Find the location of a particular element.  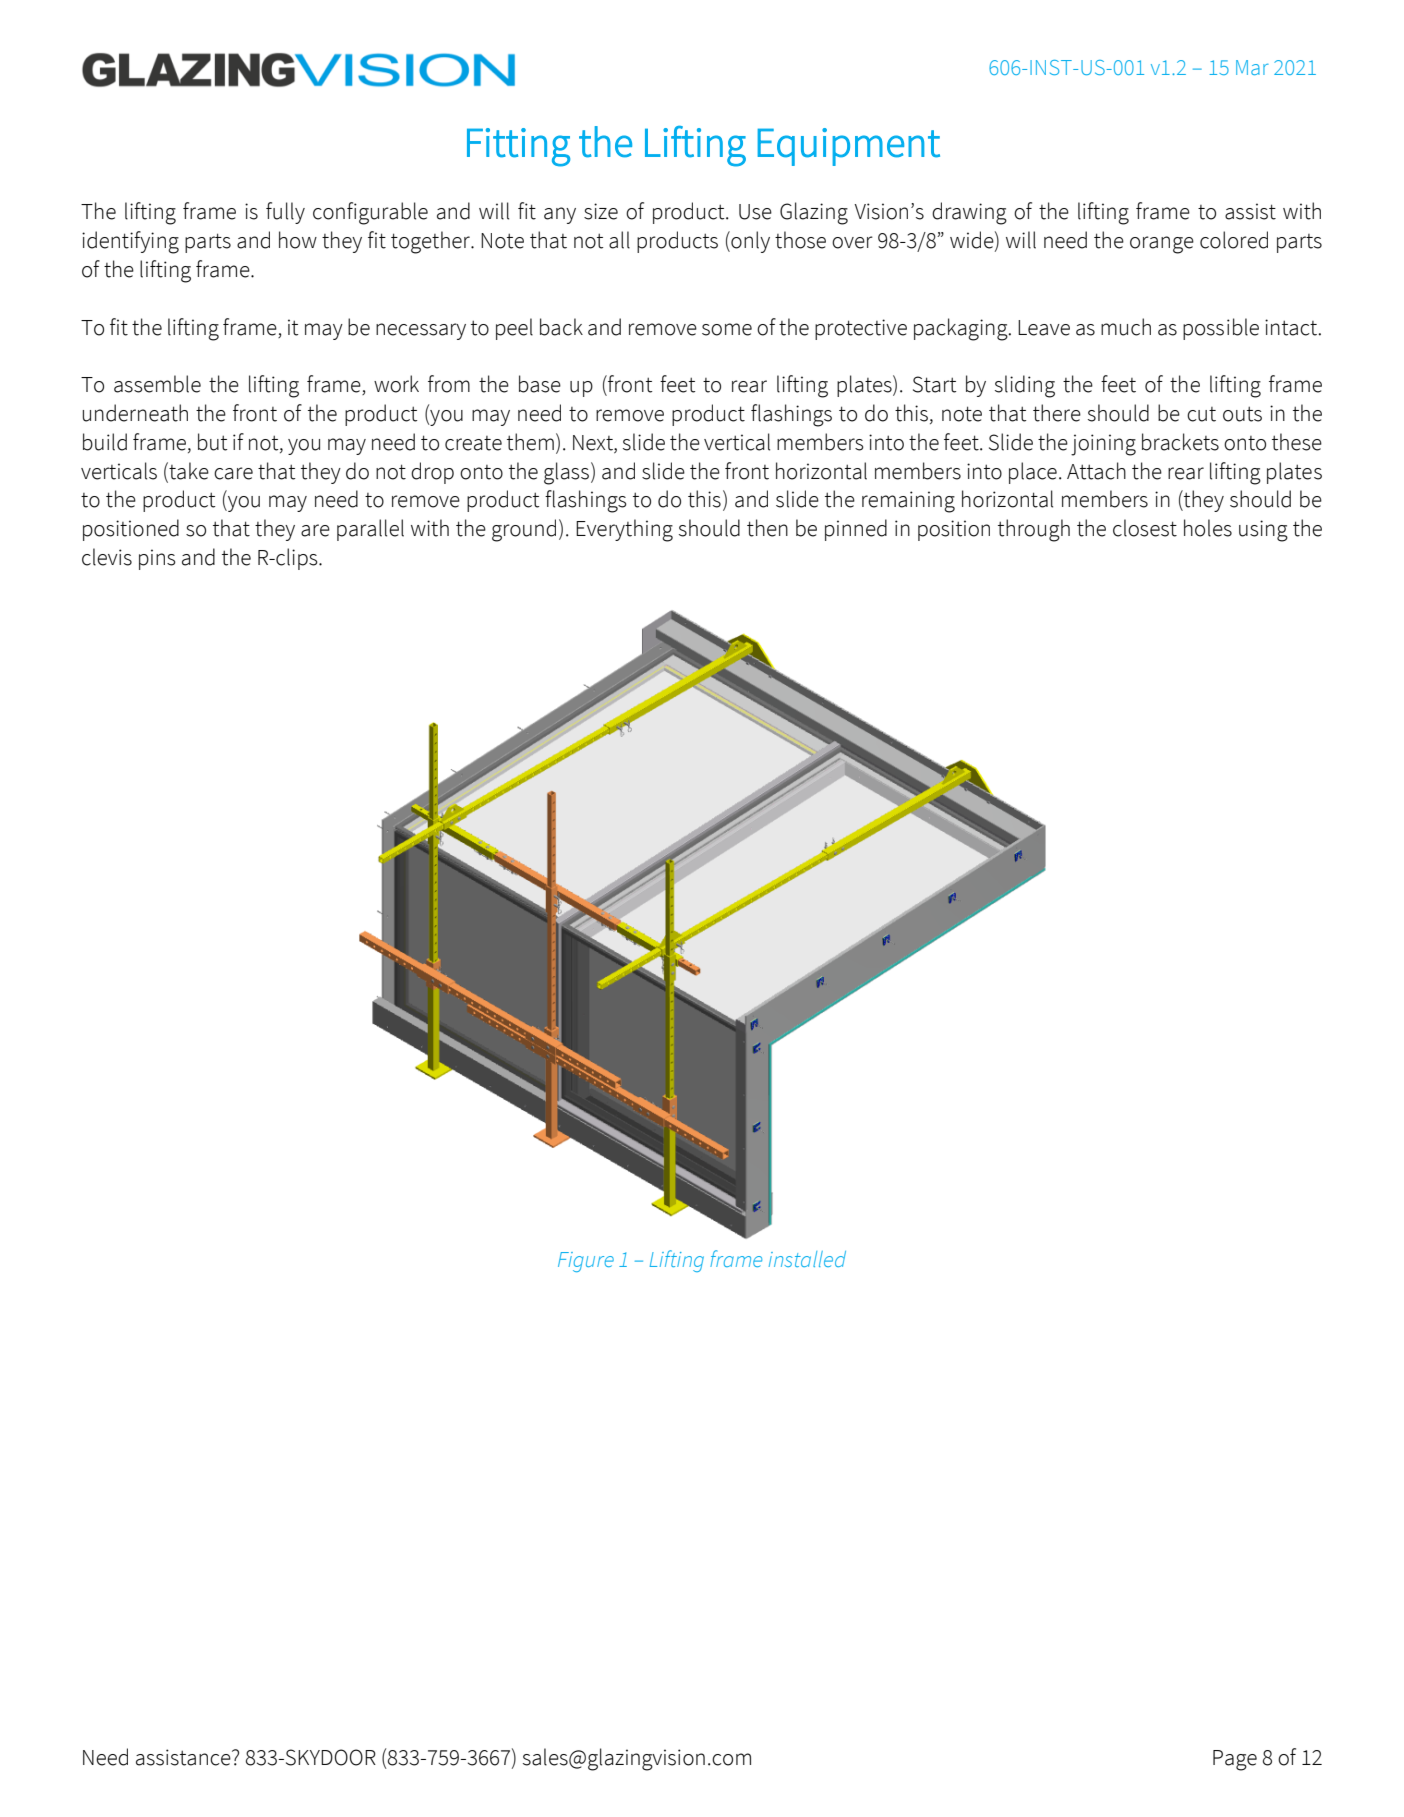

Page is located at coordinates (1235, 1760).
